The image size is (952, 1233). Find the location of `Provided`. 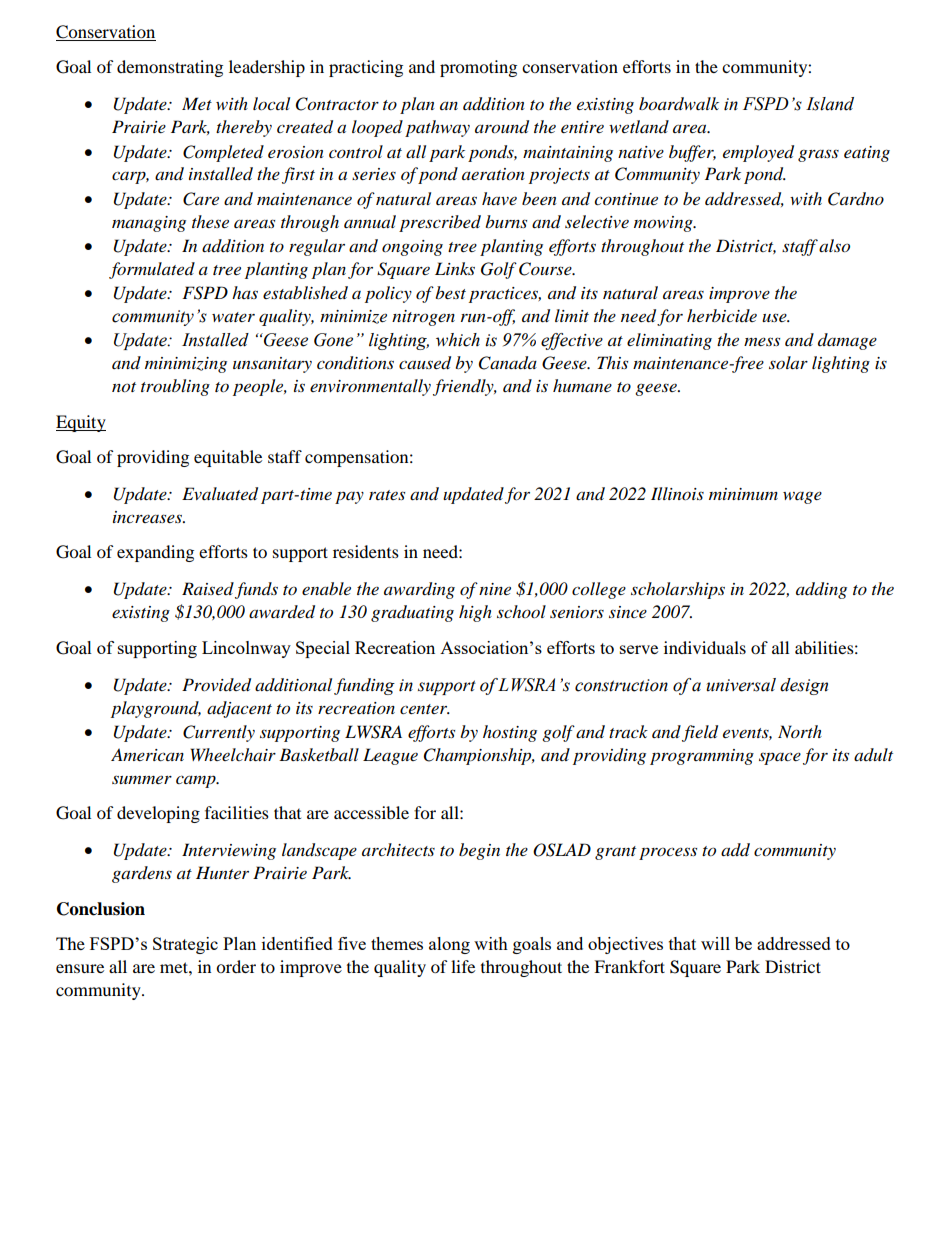

Provided is located at coordinates (216, 685).
